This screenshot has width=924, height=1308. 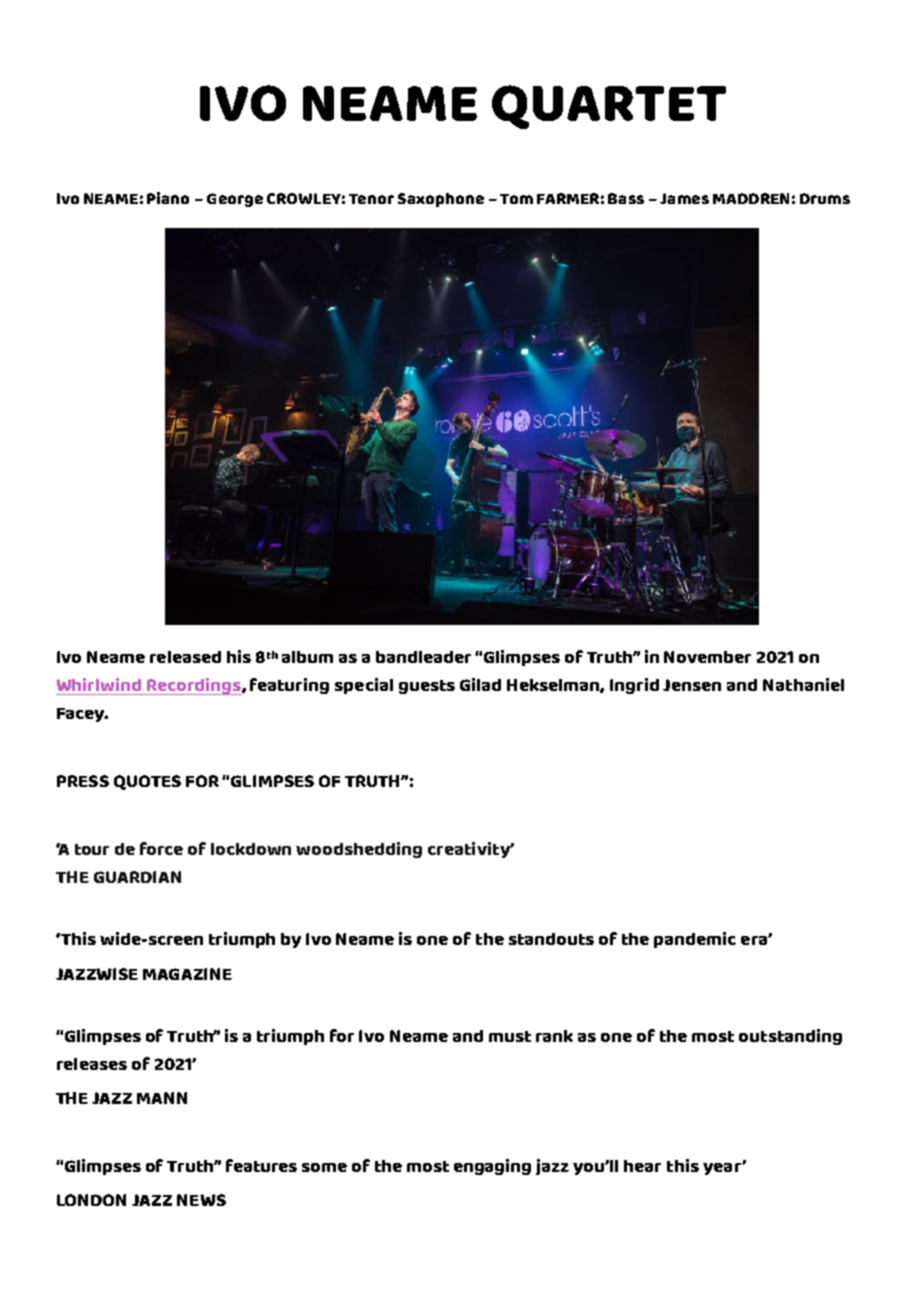 I want to click on force, so click(x=161, y=848).
